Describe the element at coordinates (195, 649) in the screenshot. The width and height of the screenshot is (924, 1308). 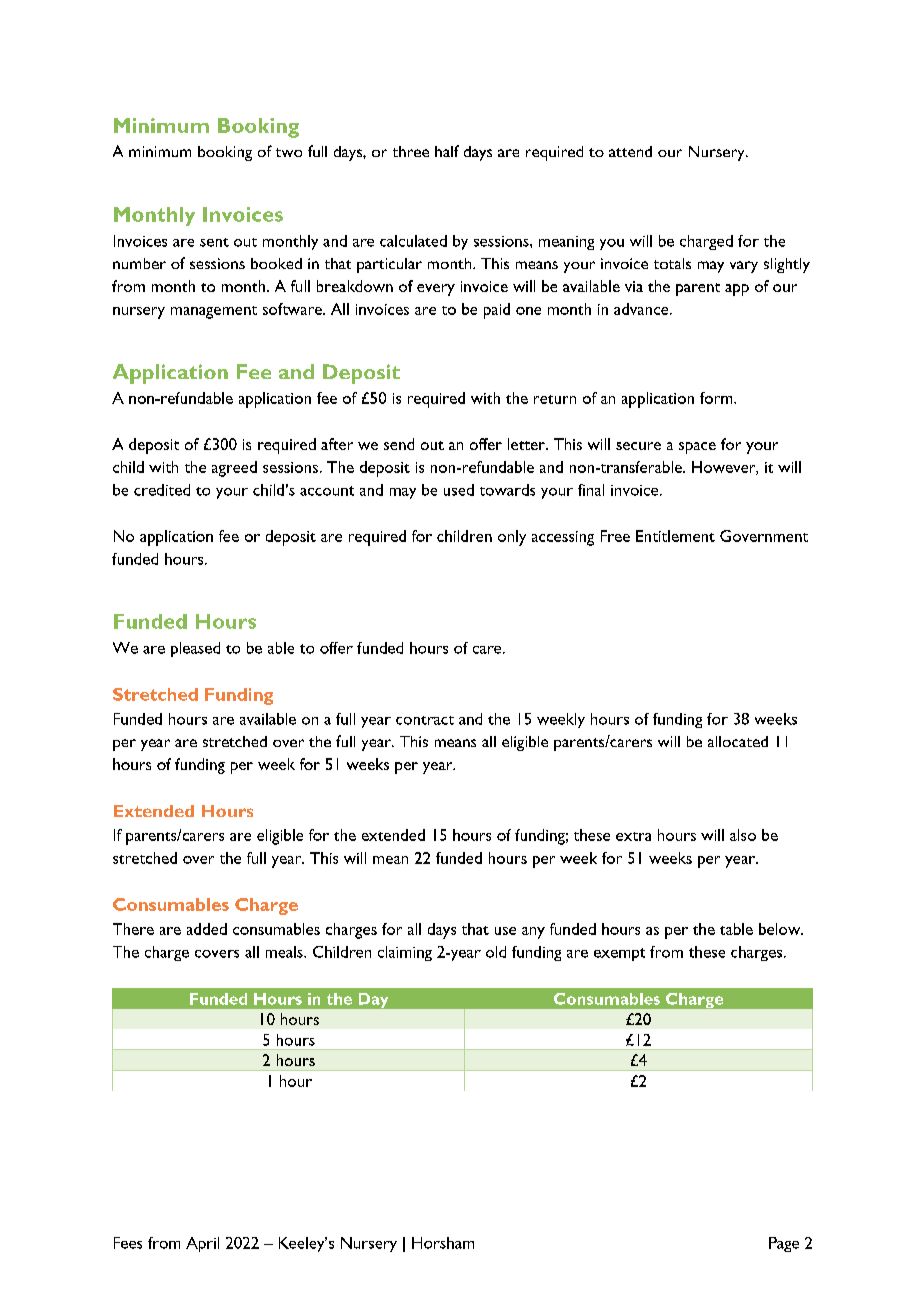
I see `pleased` at that location.
